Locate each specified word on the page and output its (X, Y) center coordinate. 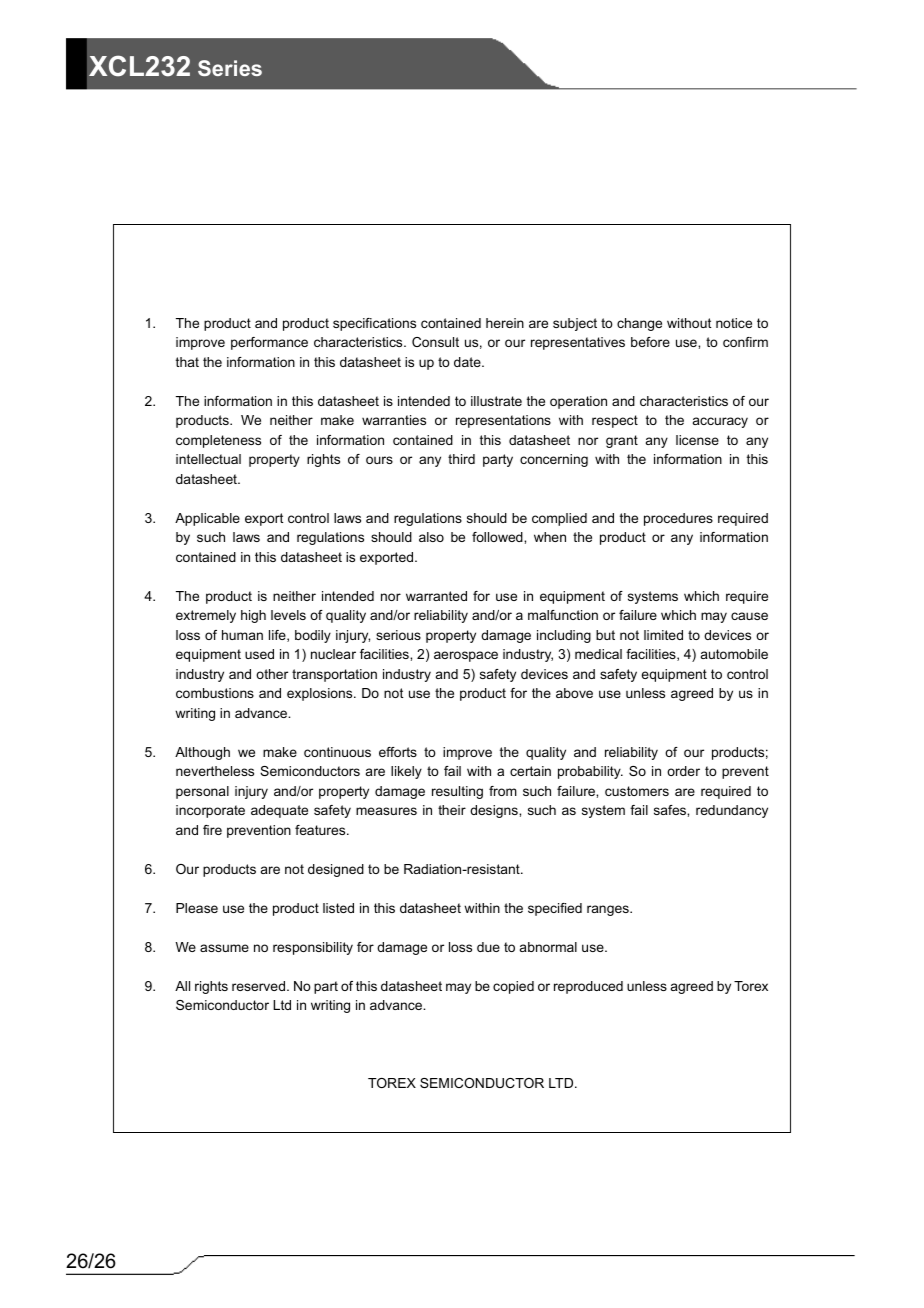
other (272, 674)
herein (505, 323)
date (468, 362)
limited (663, 635)
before (650, 342)
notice (734, 323)
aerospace (466, 656)
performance (269, 343)
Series (230, 68)
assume (224, 948)
